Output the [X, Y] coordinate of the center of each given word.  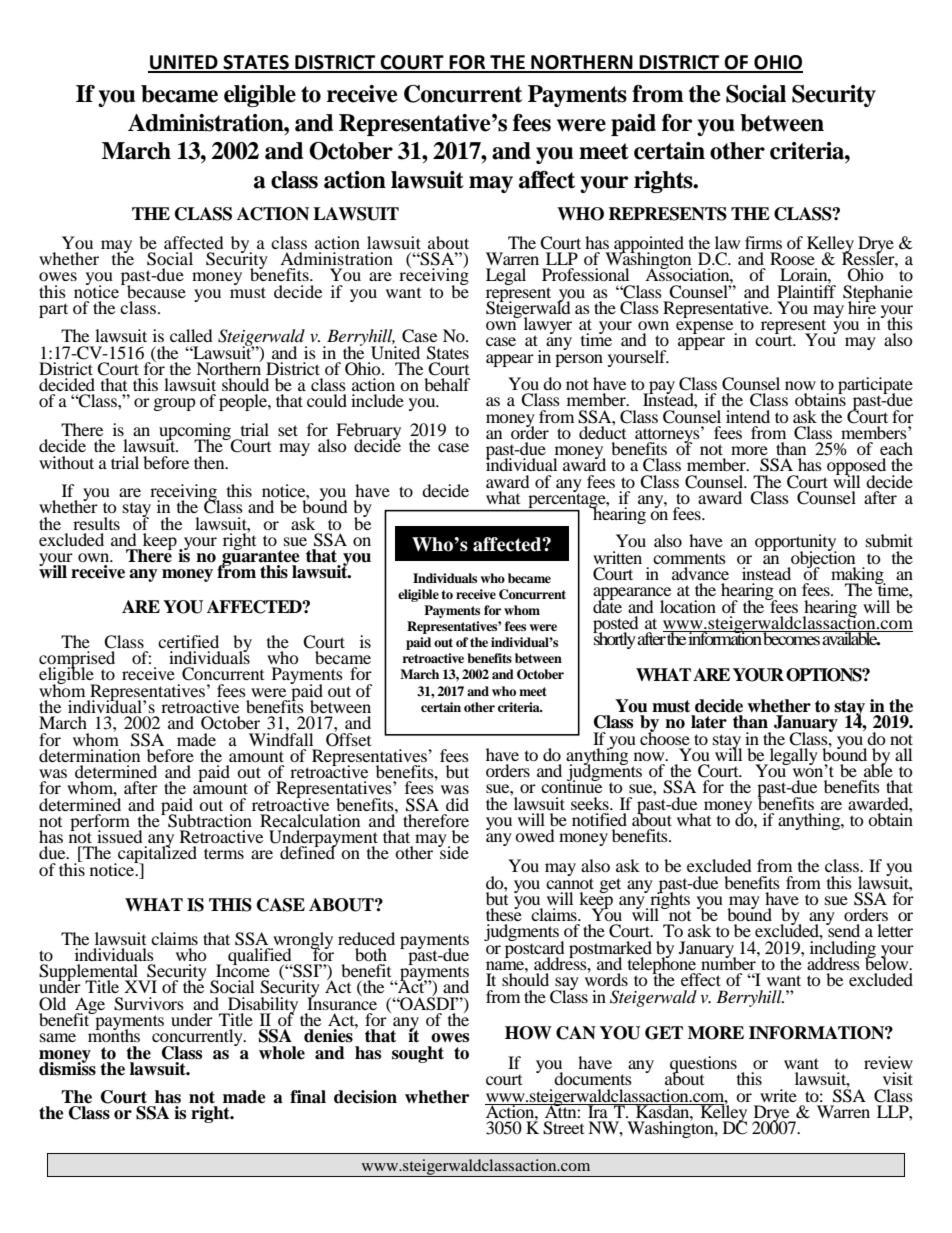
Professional [585, 274]
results [96, 523]
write [778, 1095]
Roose [792, 258]
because [156, 291]
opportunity [796, 544]
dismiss [67, 1068]
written [617, 557]
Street [563, 1128]
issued [120, 836]
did [457, 804]
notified [599, 819]
